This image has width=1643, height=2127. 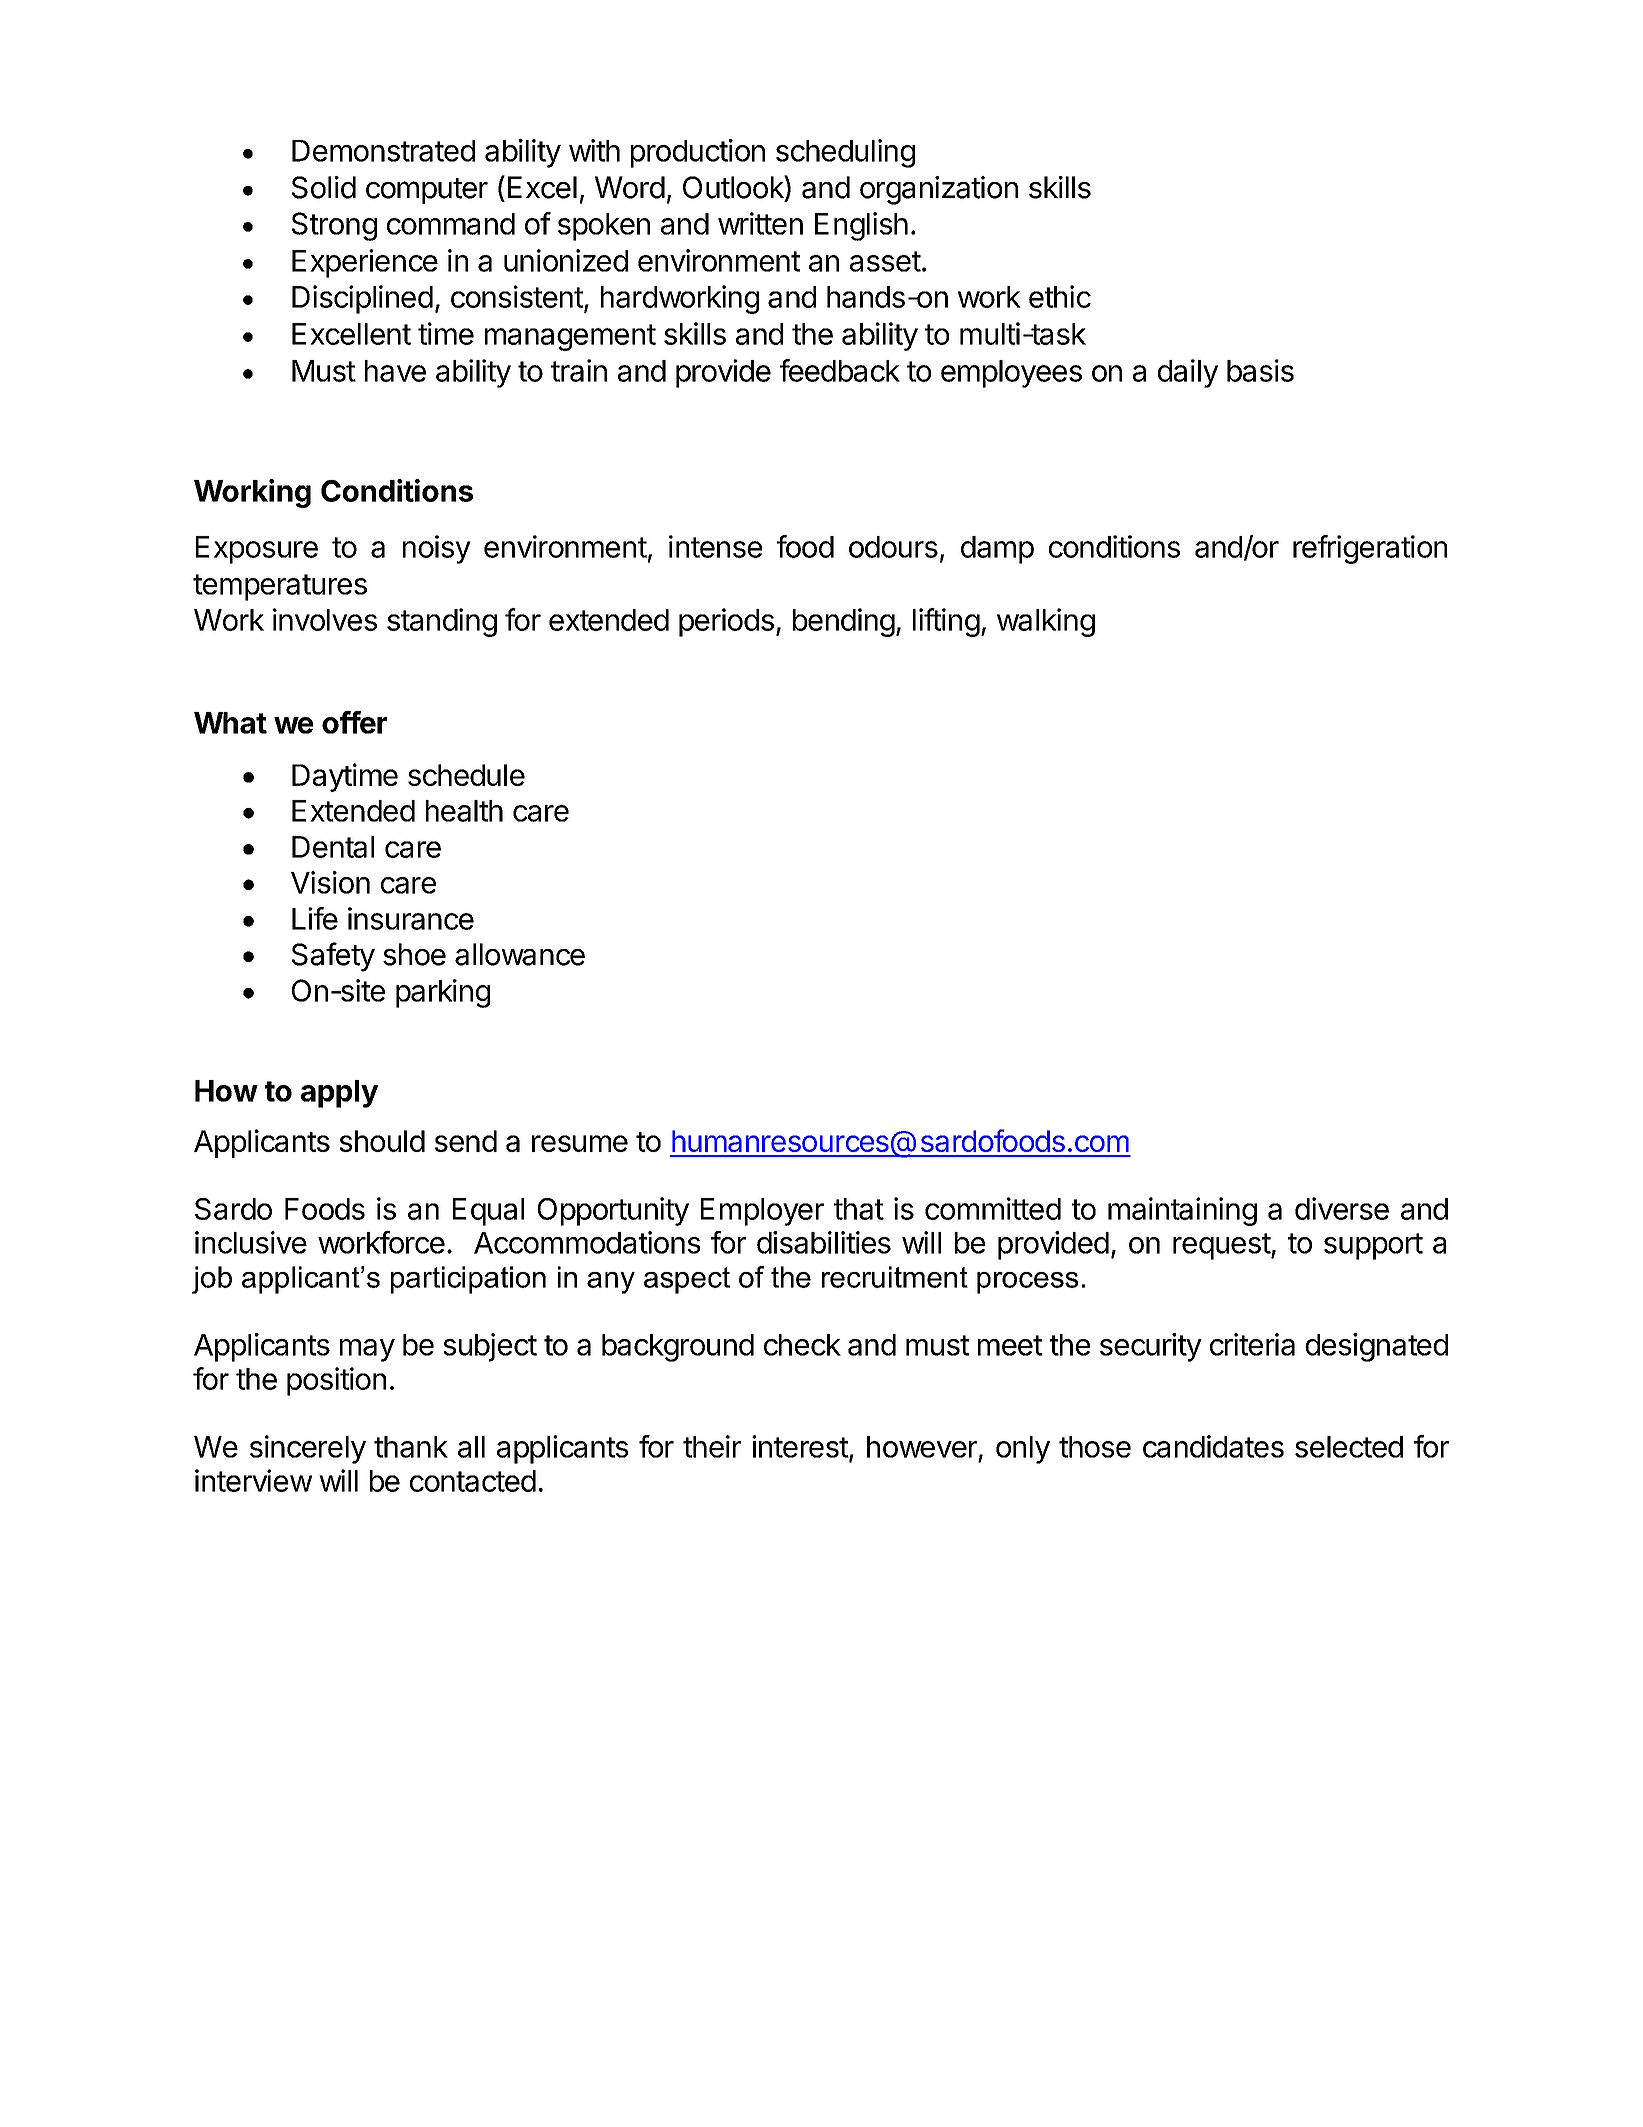 I want to click on Solid, so click(x=324, y=187).
